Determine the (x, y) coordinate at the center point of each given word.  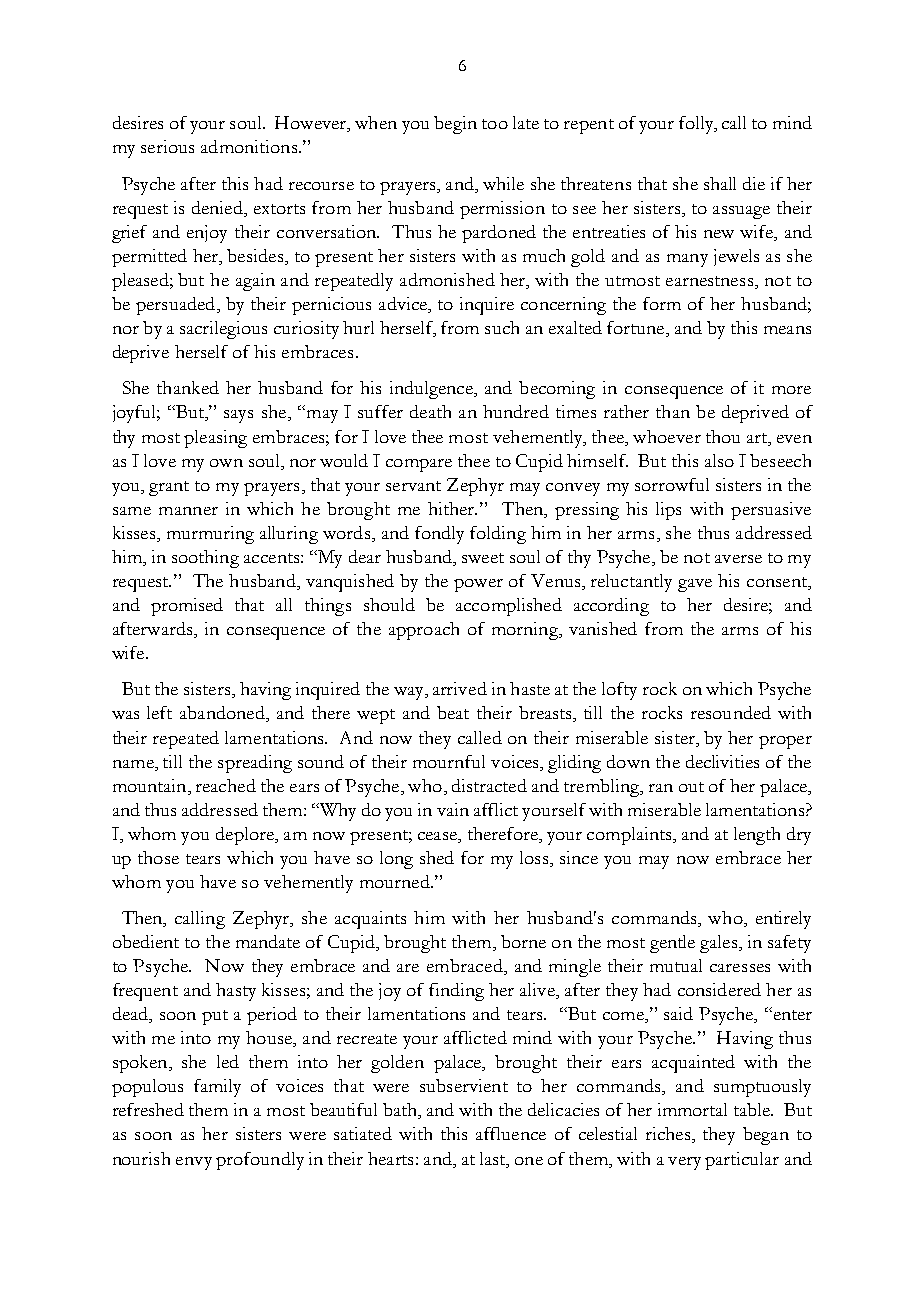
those (158, 857)
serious (167, 146)
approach (424, 631)
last (494, 1158)
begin (455, 125)
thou (723, 436)
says (238, 416)
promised (187, 607)
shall (720, 183)
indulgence (432, 390)
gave (695, 585)
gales (720, 944)
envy (194, 1163)
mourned (396, 881)
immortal (692, 1109)
